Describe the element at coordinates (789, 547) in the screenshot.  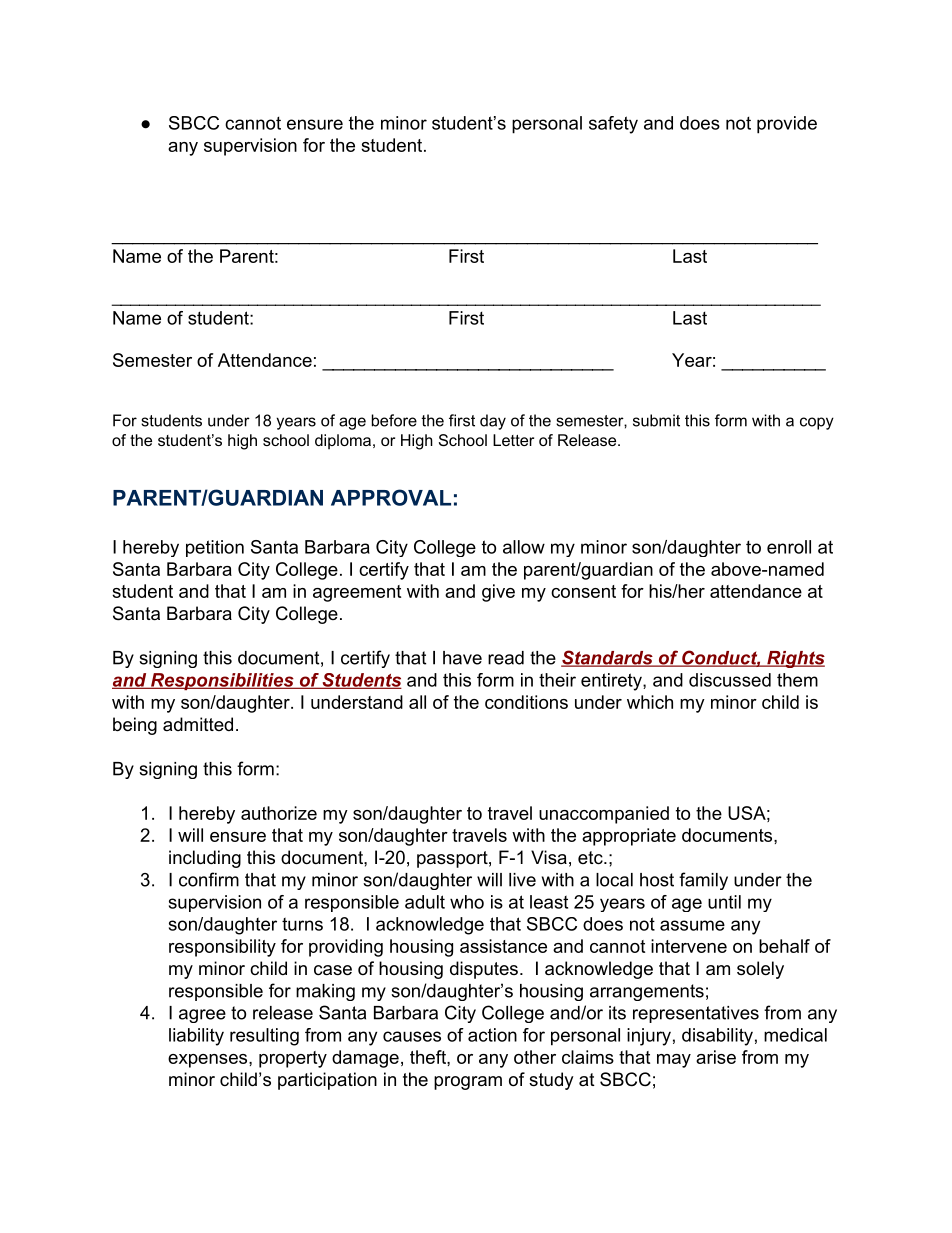
I see `enroll` at that location.
